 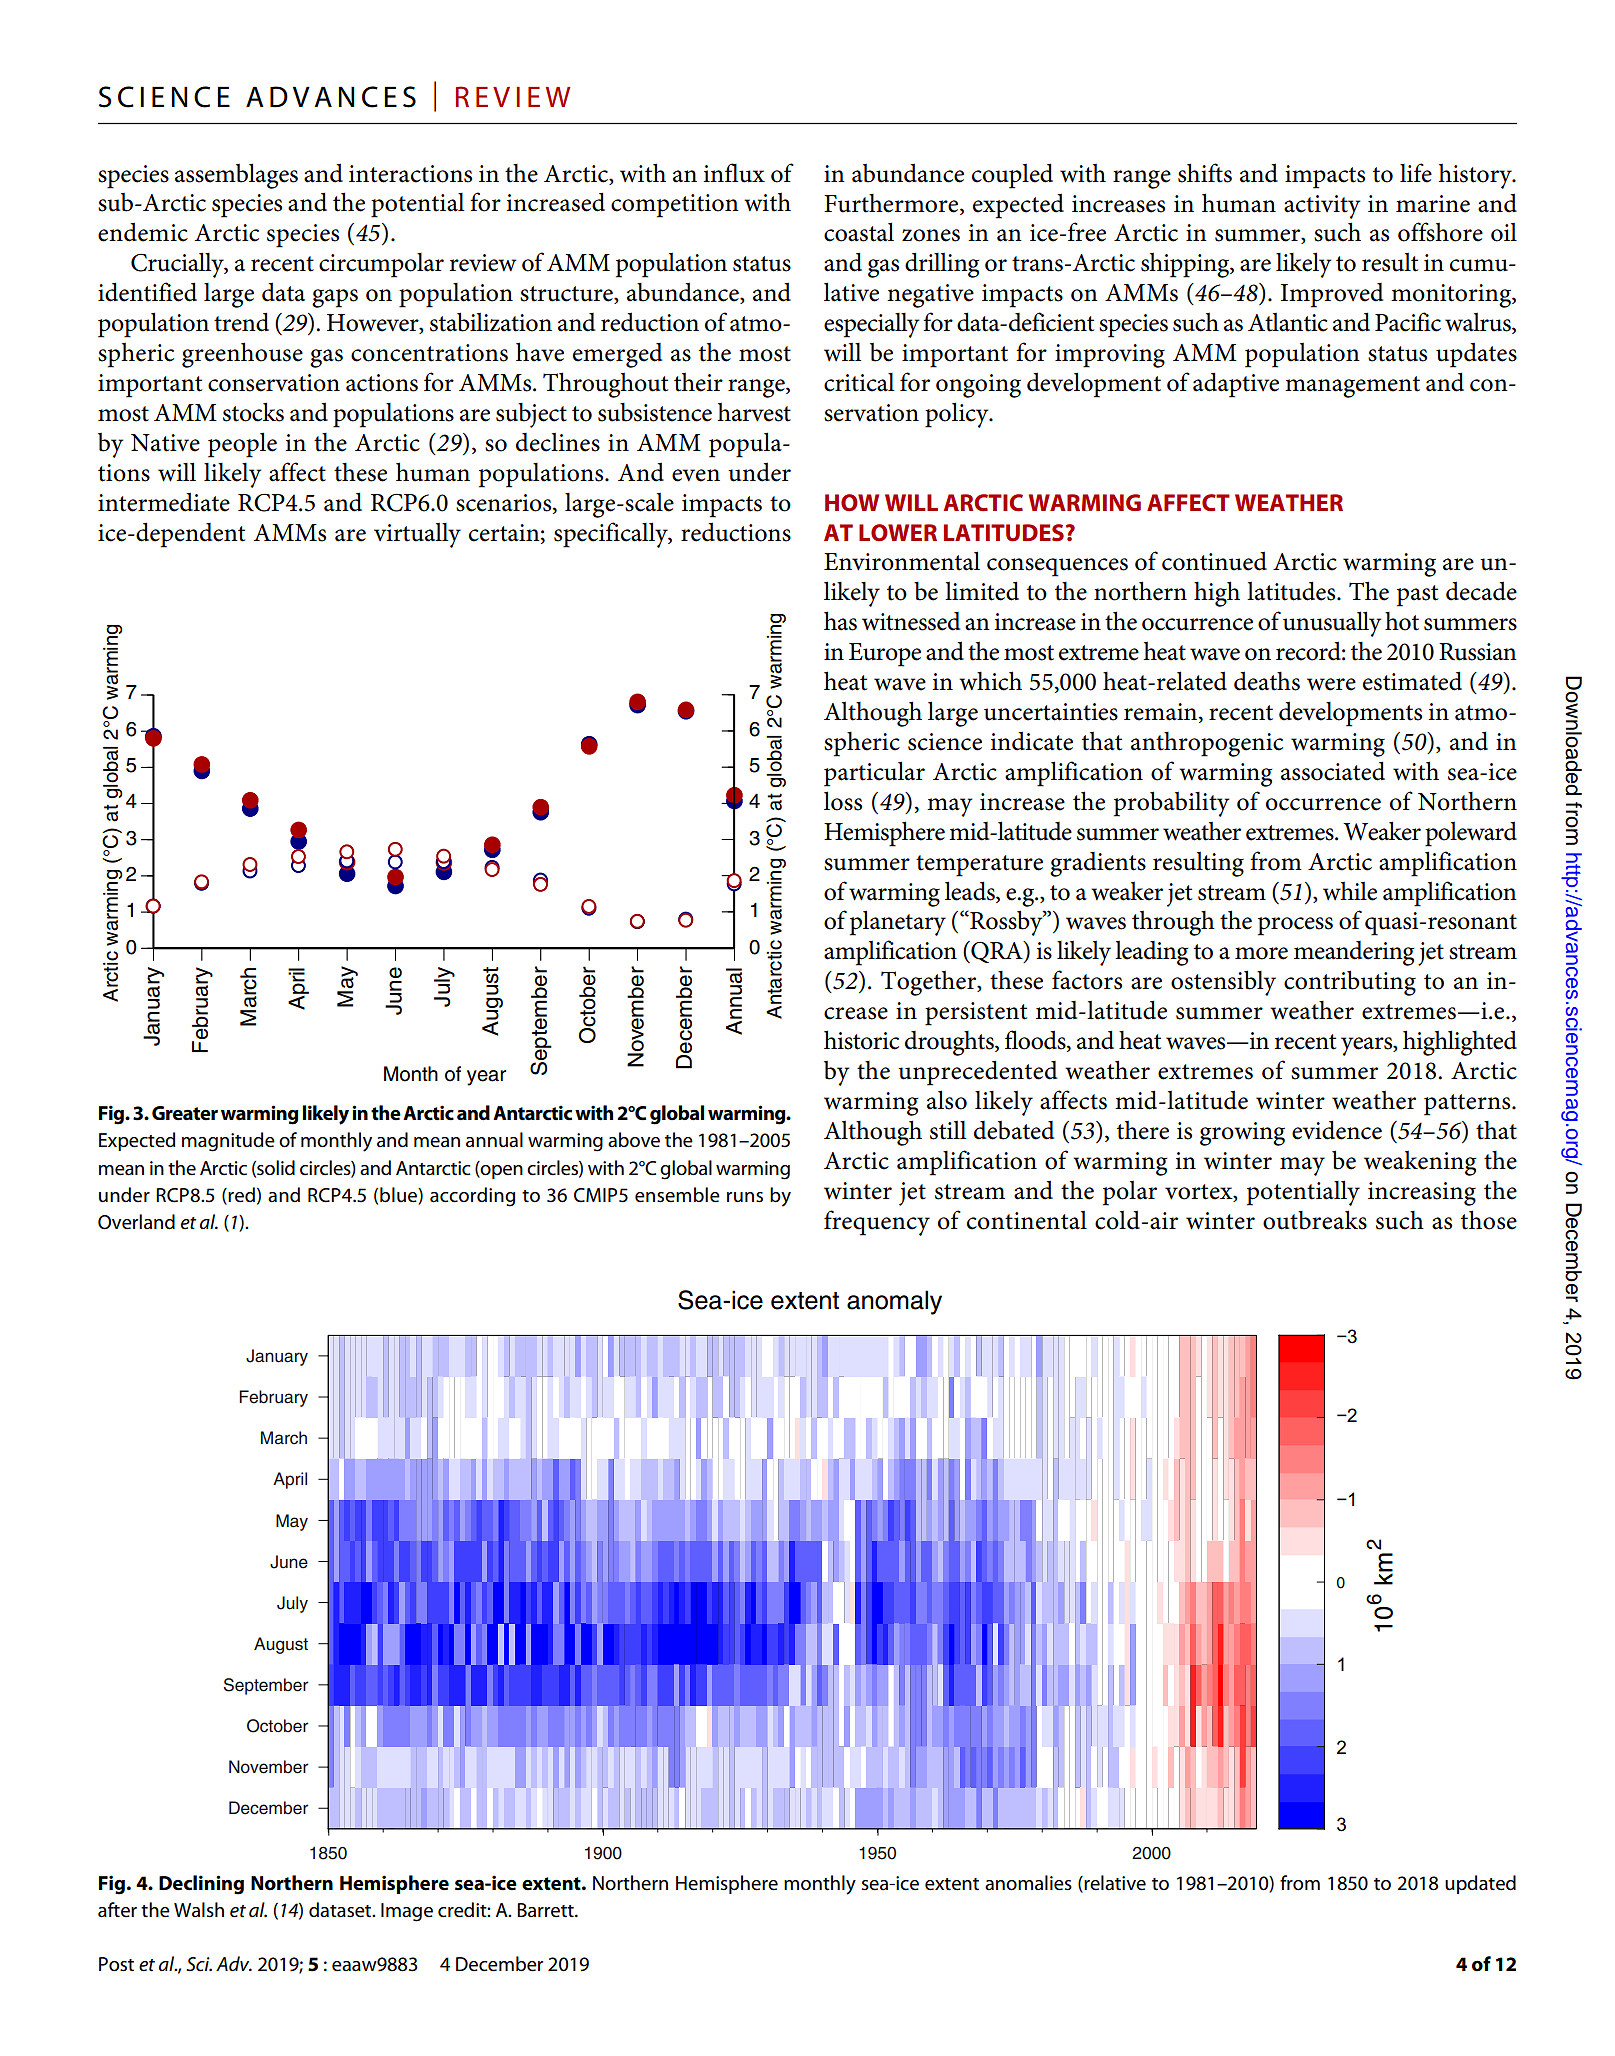 What do you see at coordinates (1322, 207) in the screenshot?
I see `activity` at bounding box center [1322, 207].
